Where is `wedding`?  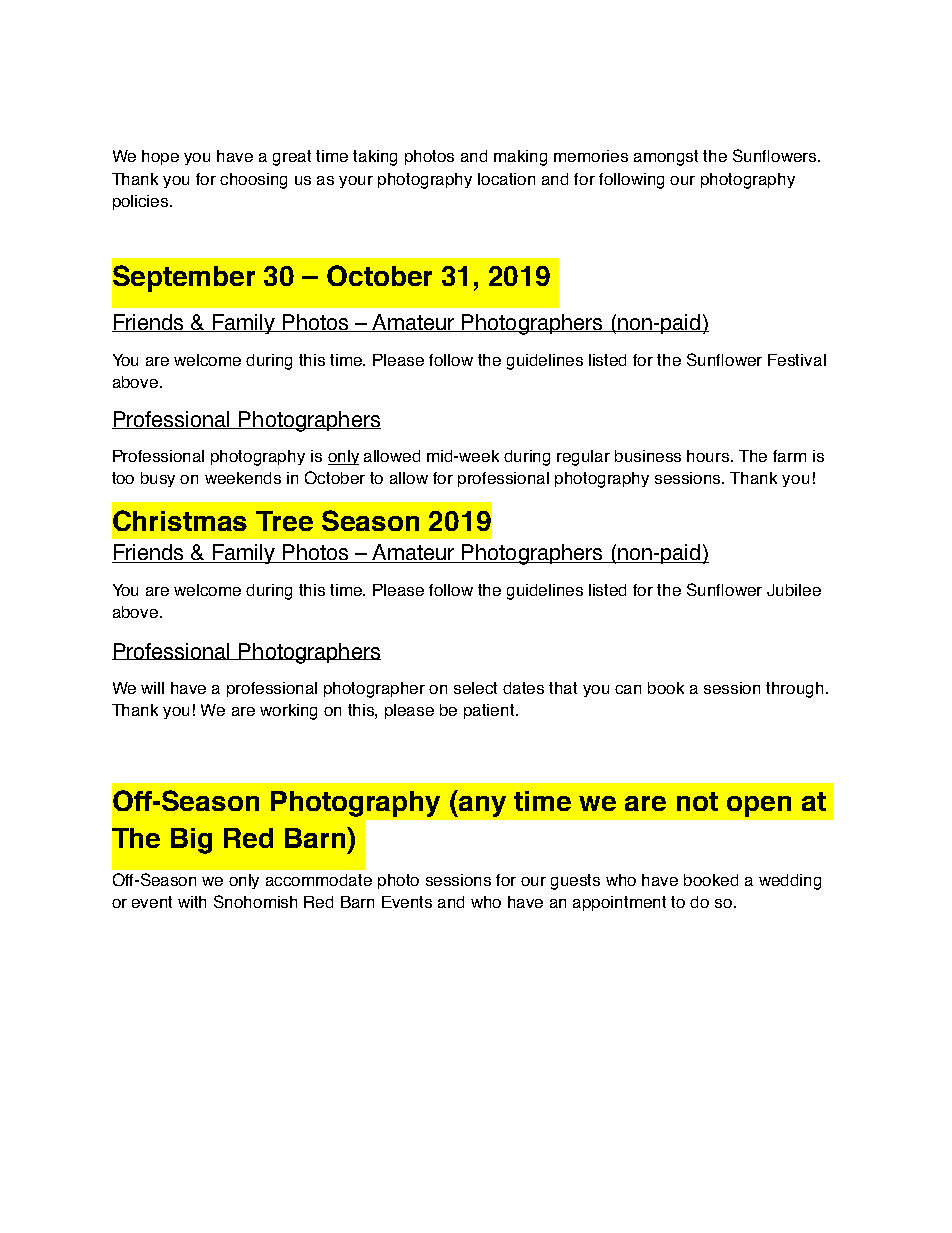 wedding is located at coordinates (790, 882).
